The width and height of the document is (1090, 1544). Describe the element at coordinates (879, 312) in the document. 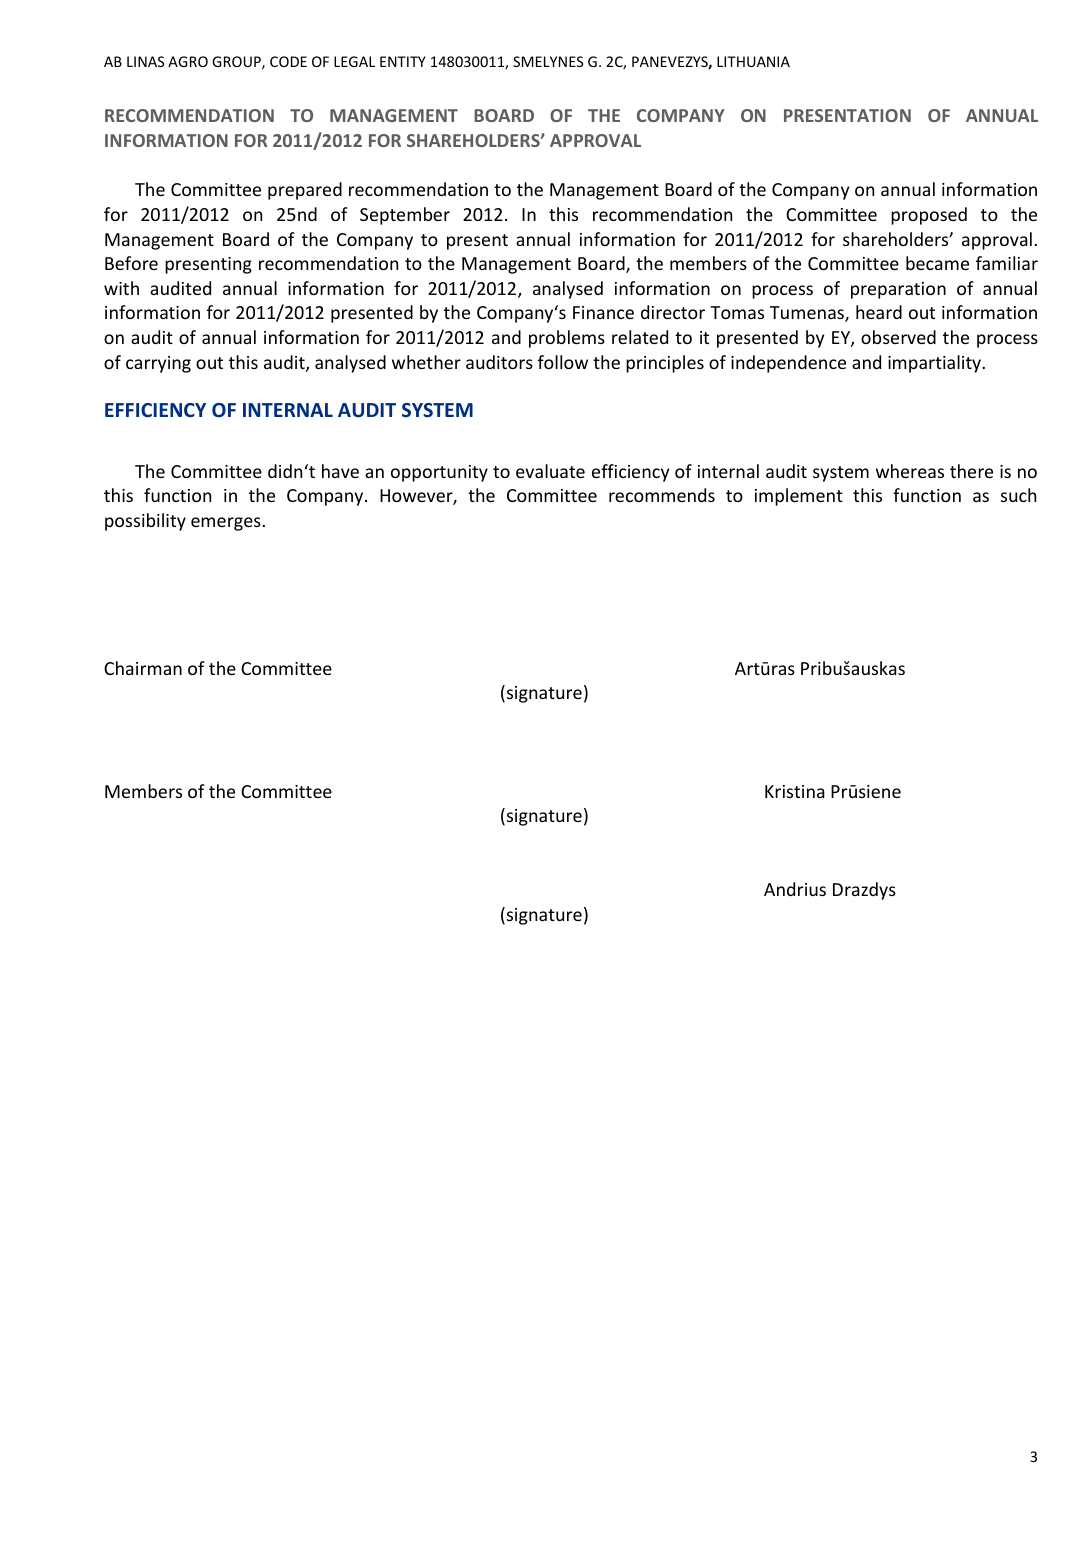

I see `heard` at that location.
